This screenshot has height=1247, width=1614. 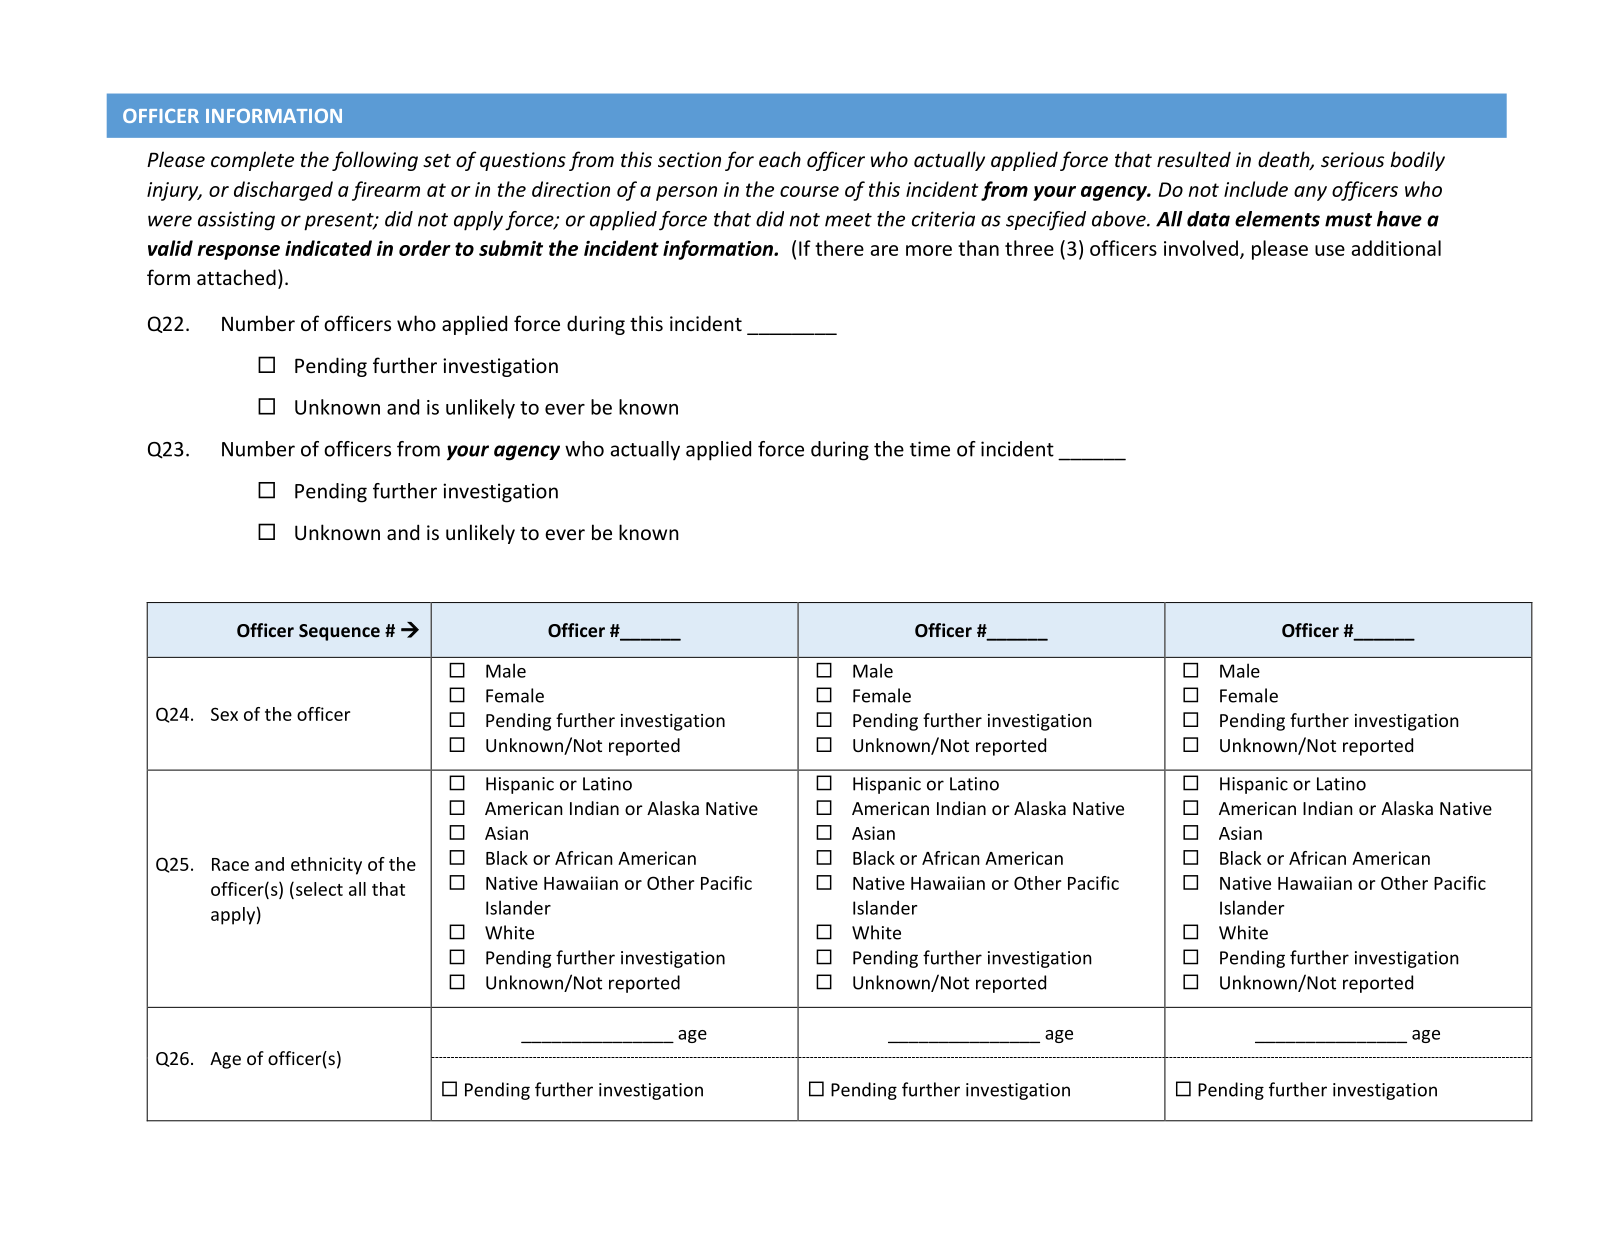 I want to click on use, so click(x=1330, y=250).
